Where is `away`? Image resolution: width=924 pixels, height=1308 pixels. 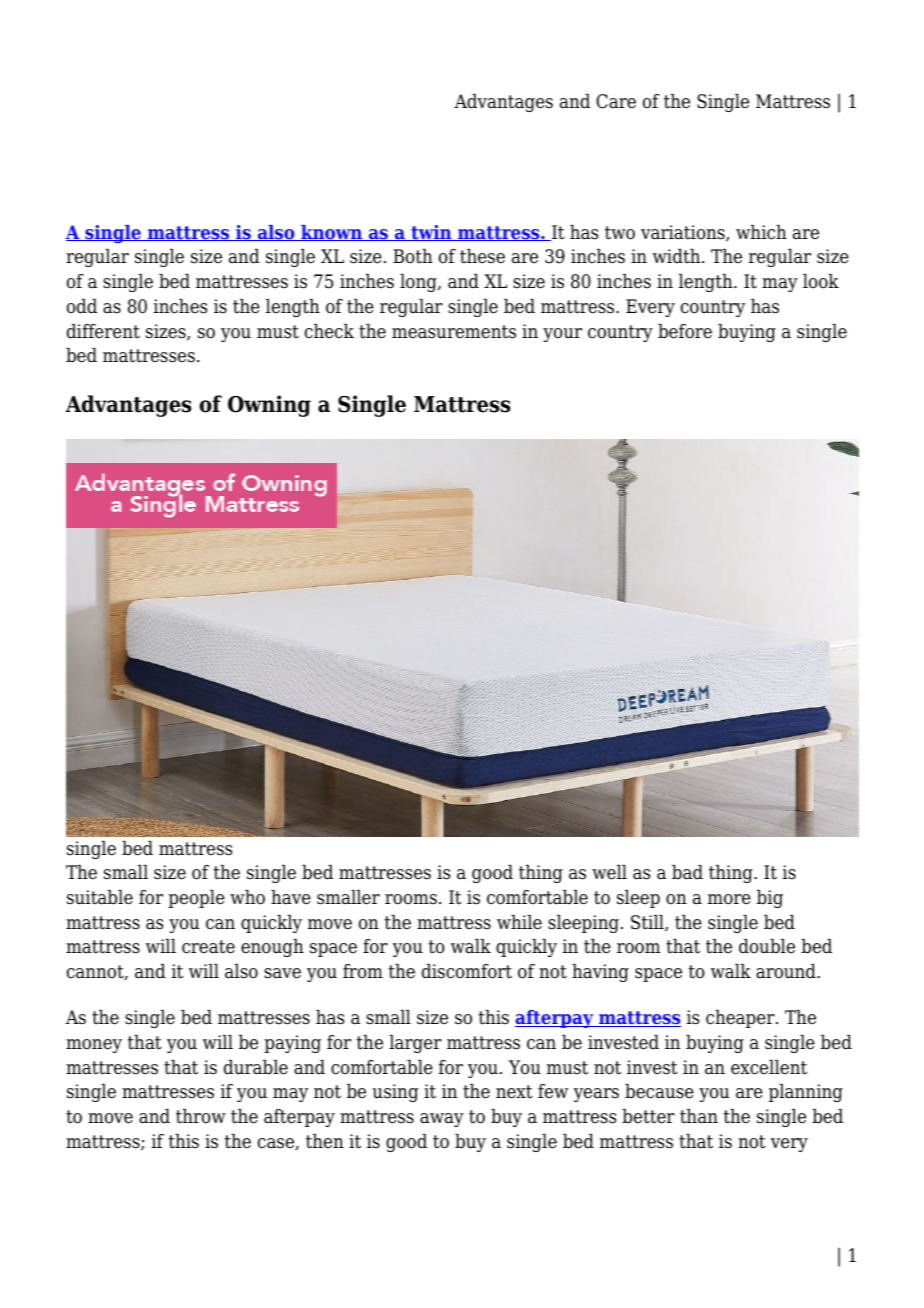
away is located at coordinates (442, 1120).
